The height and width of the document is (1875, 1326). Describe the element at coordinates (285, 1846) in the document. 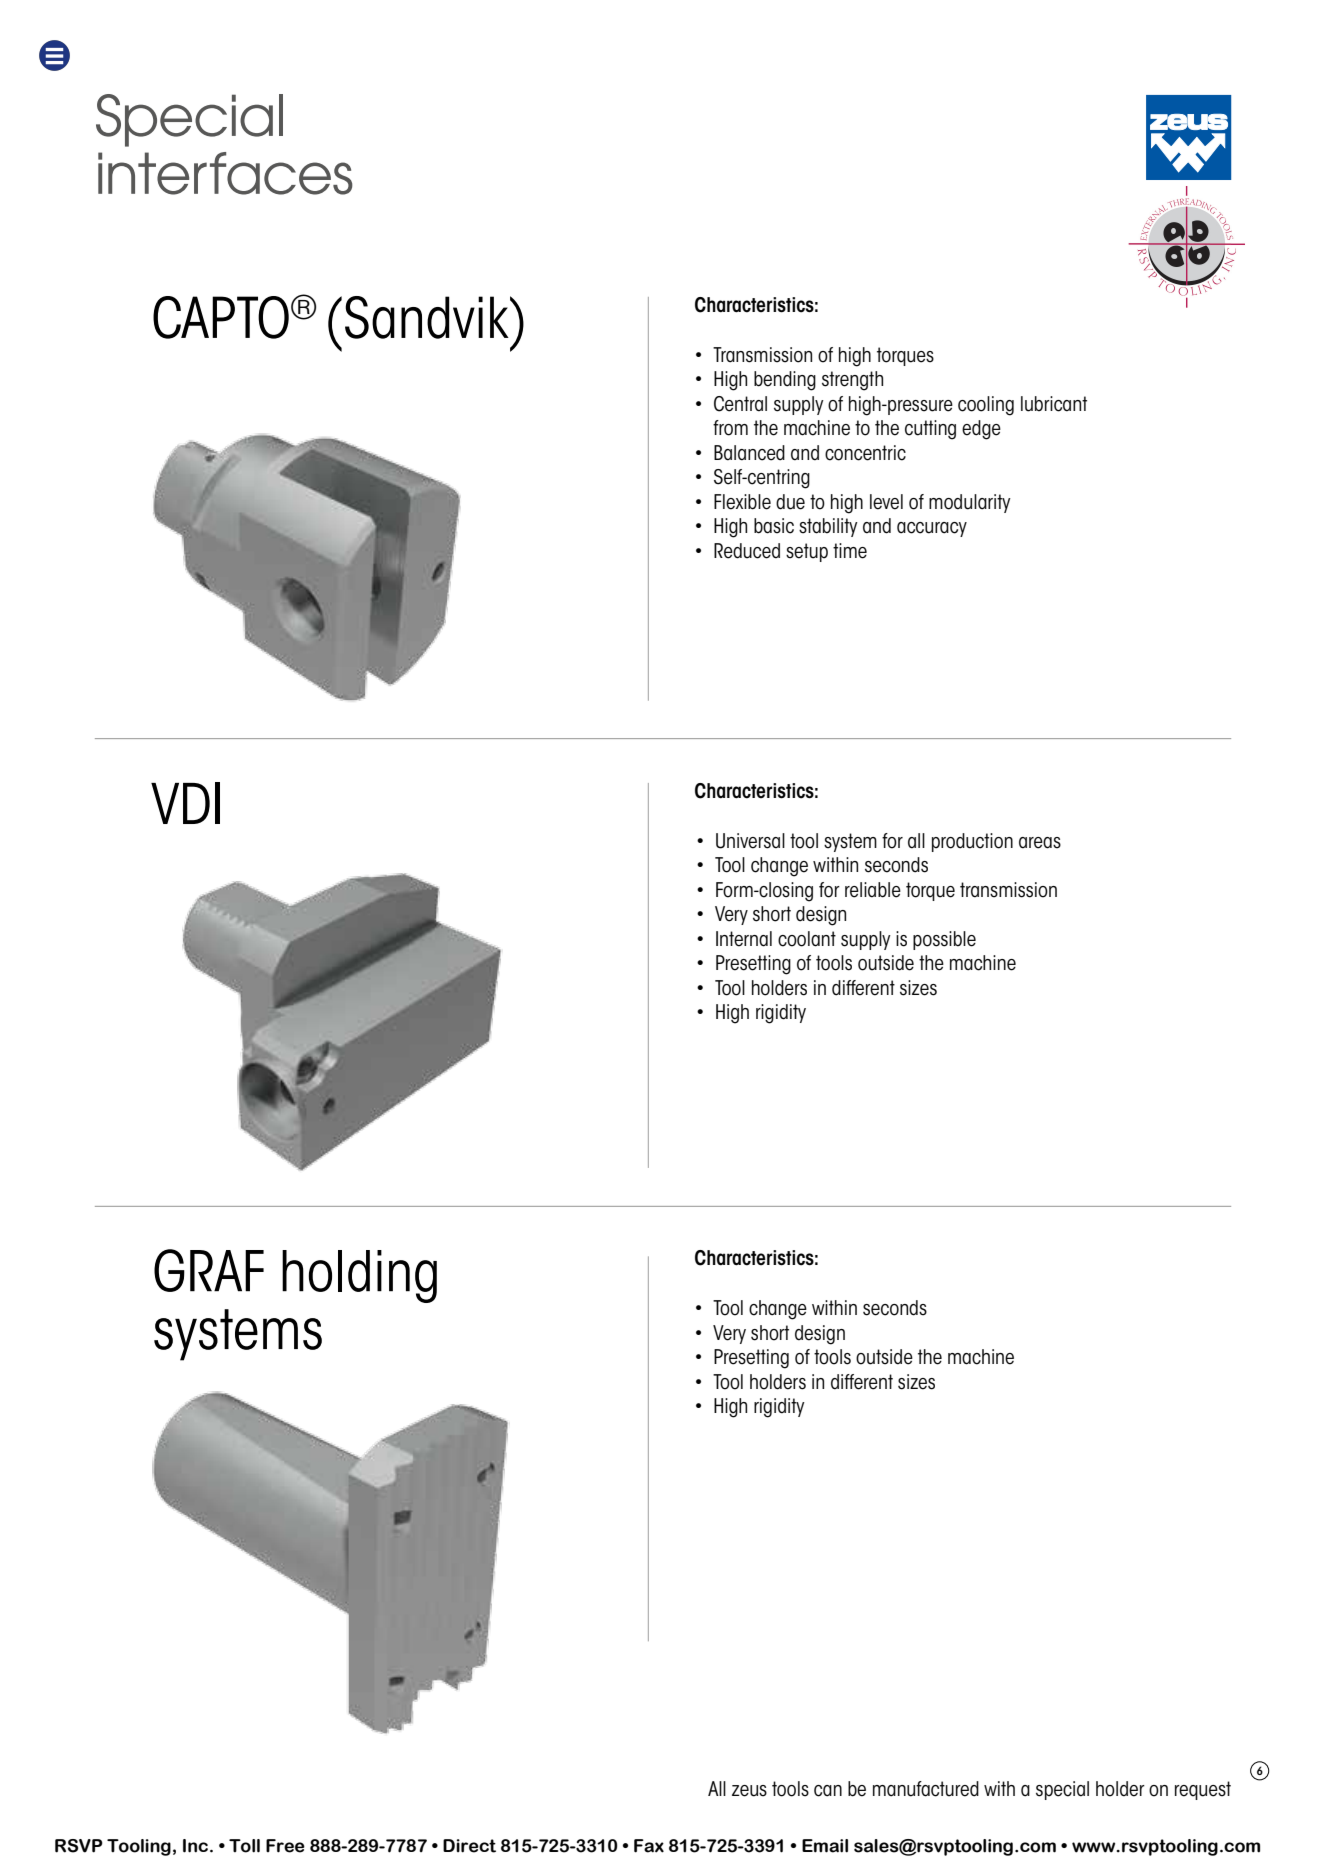

I see `Free` at that location.
